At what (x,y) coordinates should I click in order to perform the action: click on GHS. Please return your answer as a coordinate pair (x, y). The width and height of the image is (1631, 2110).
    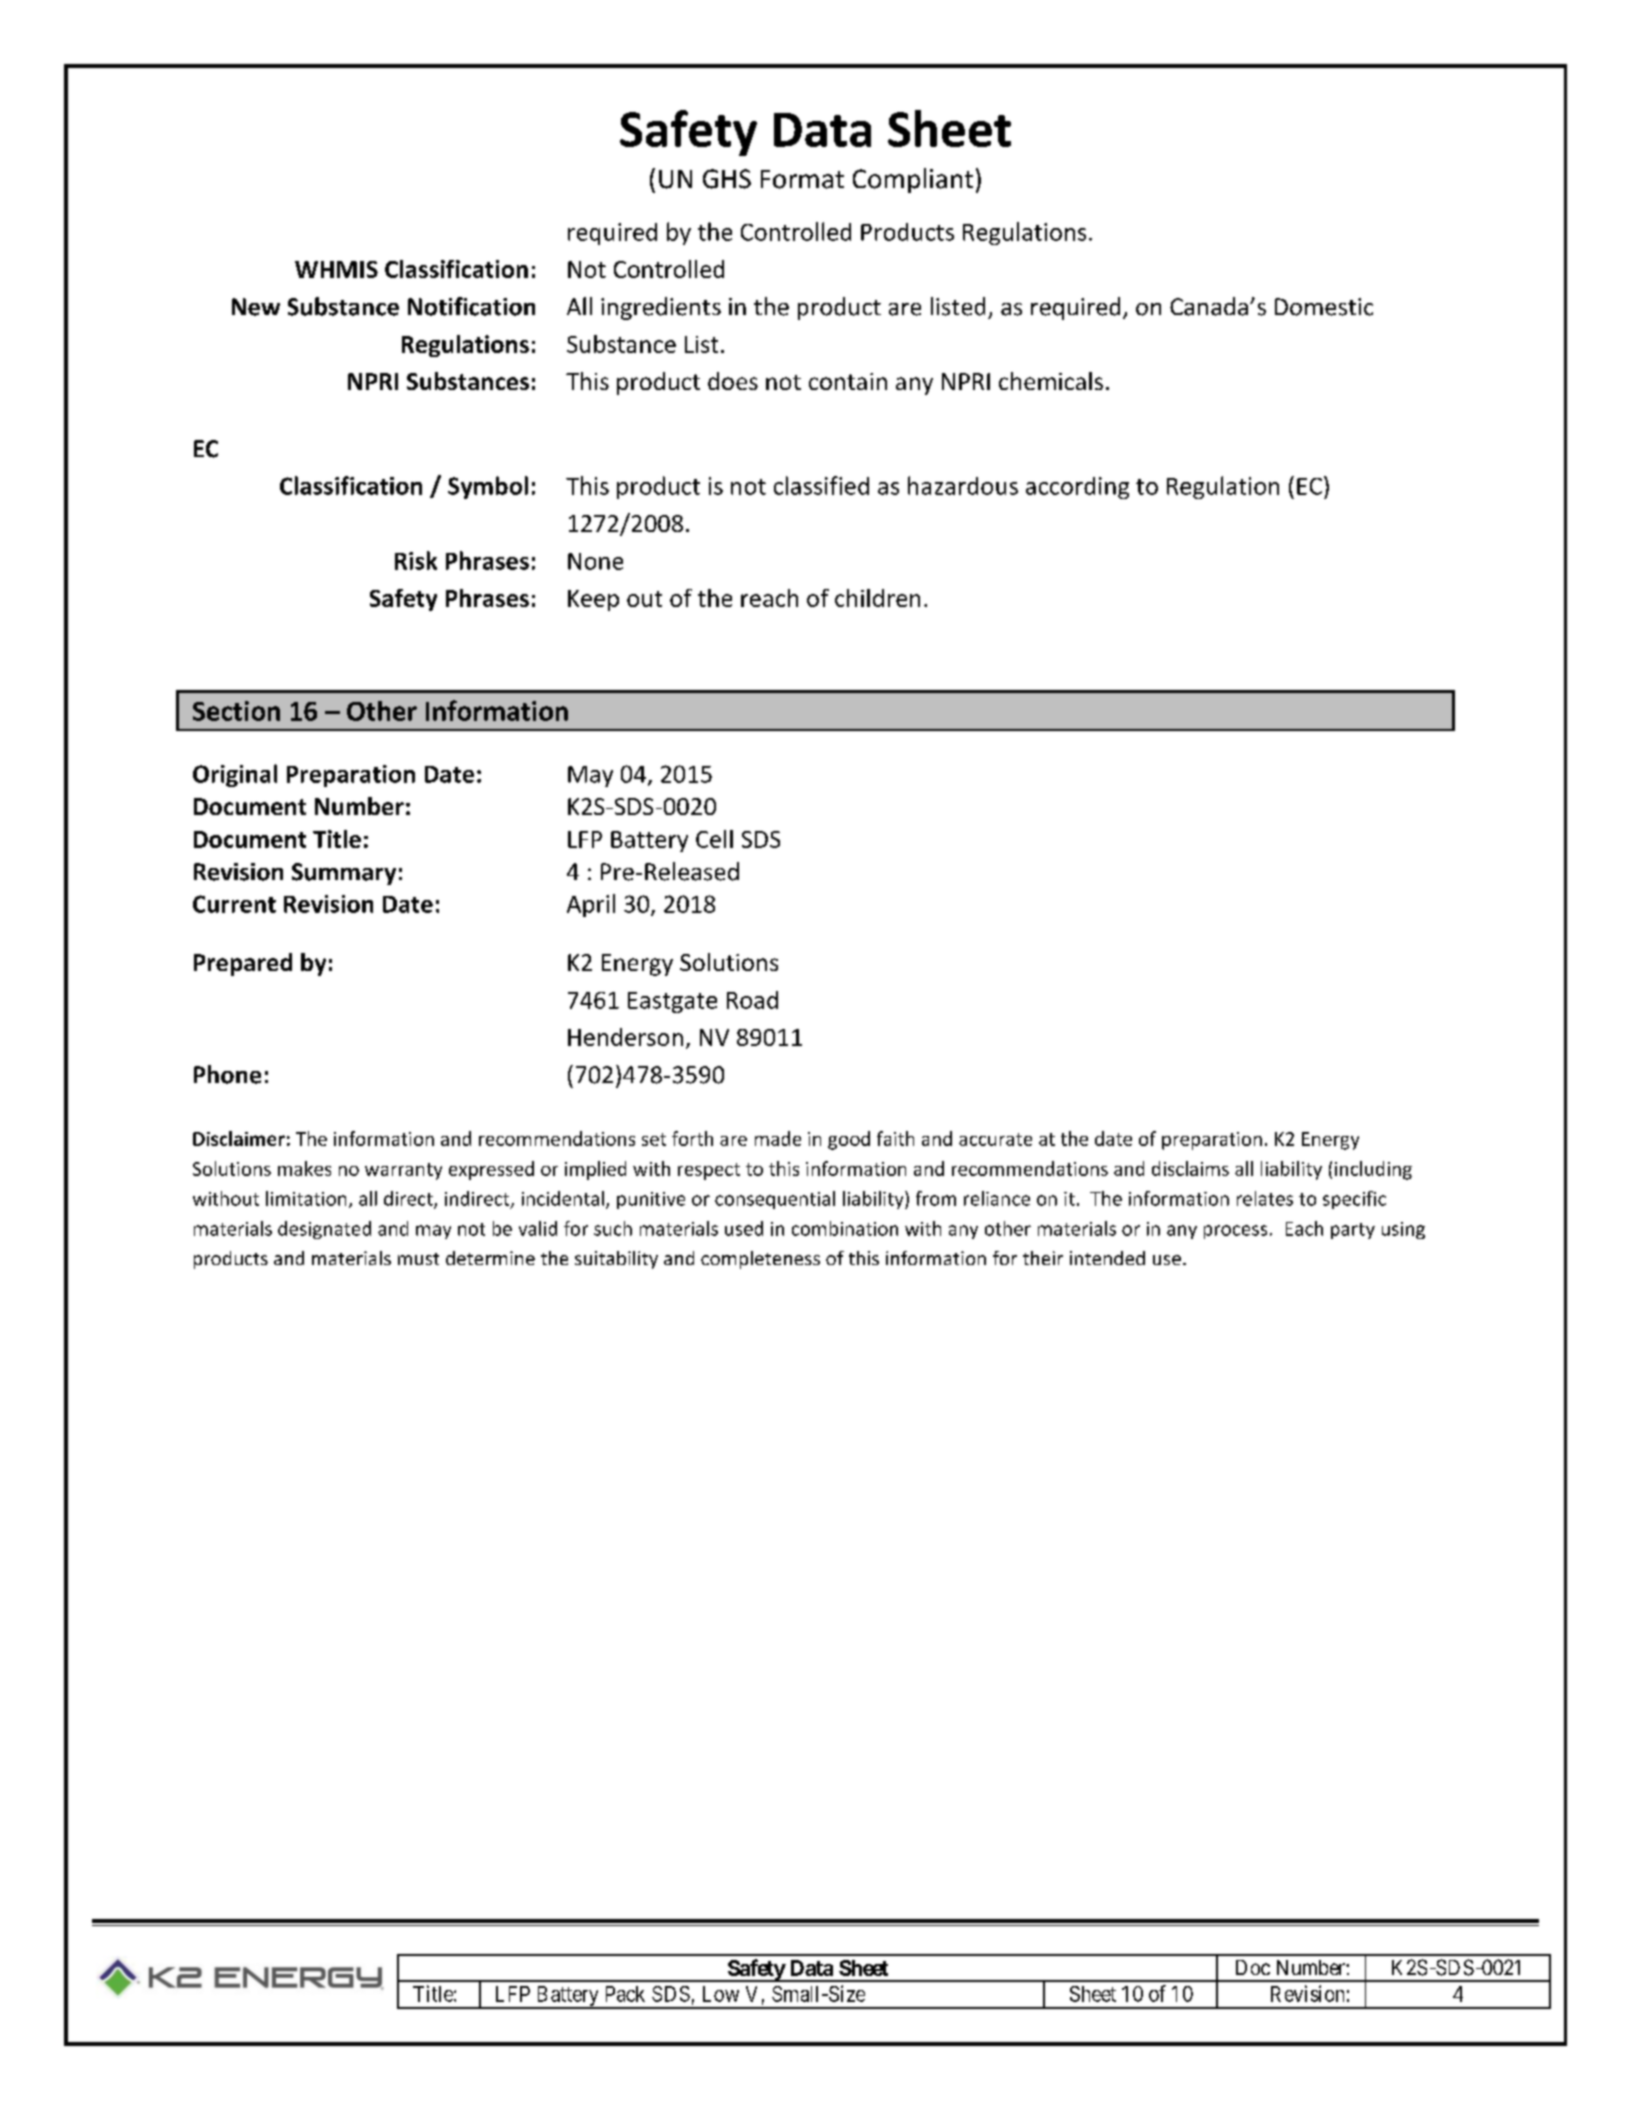
    Looking at the image, I should click on (727, 179).
